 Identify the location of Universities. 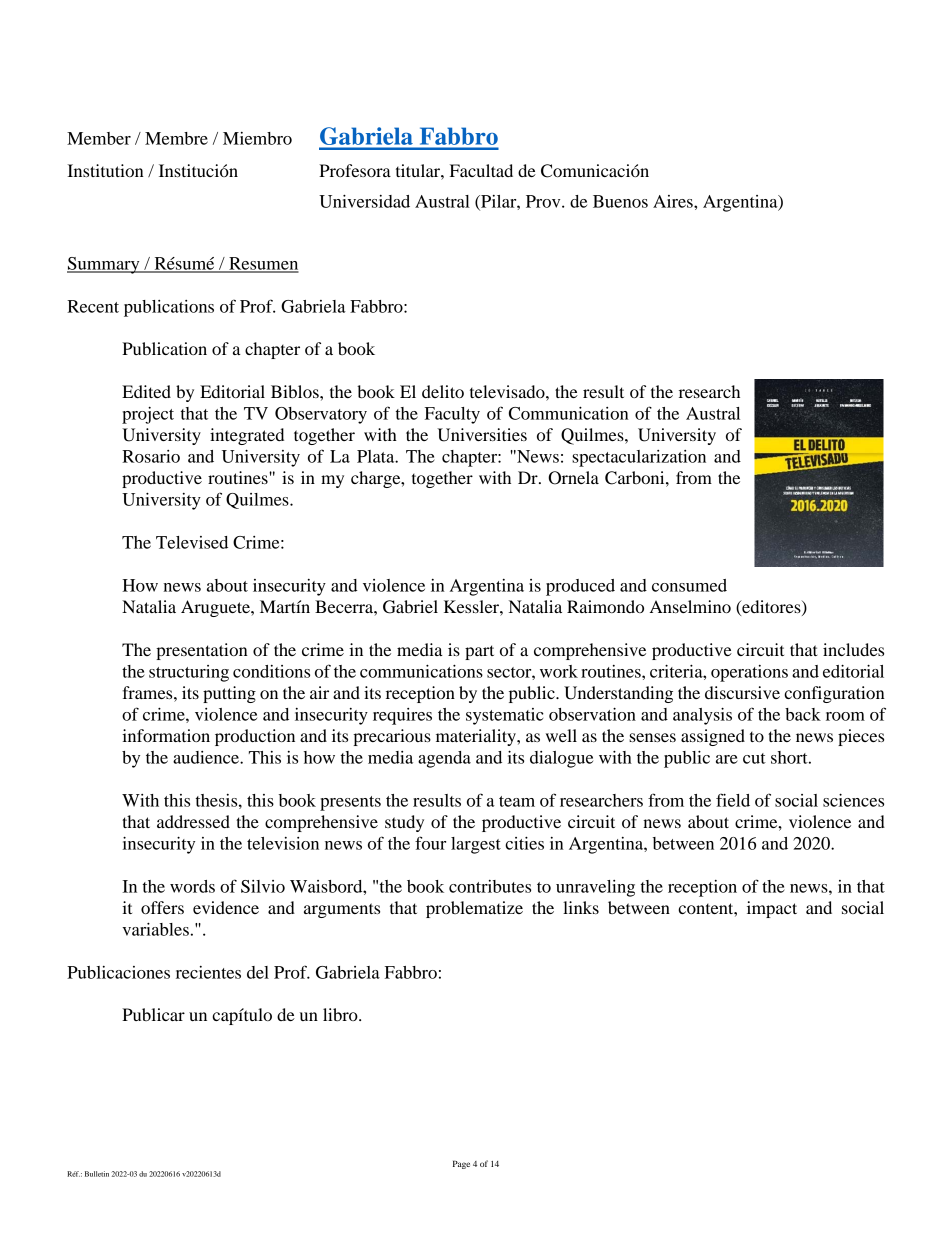
(482, 435).
